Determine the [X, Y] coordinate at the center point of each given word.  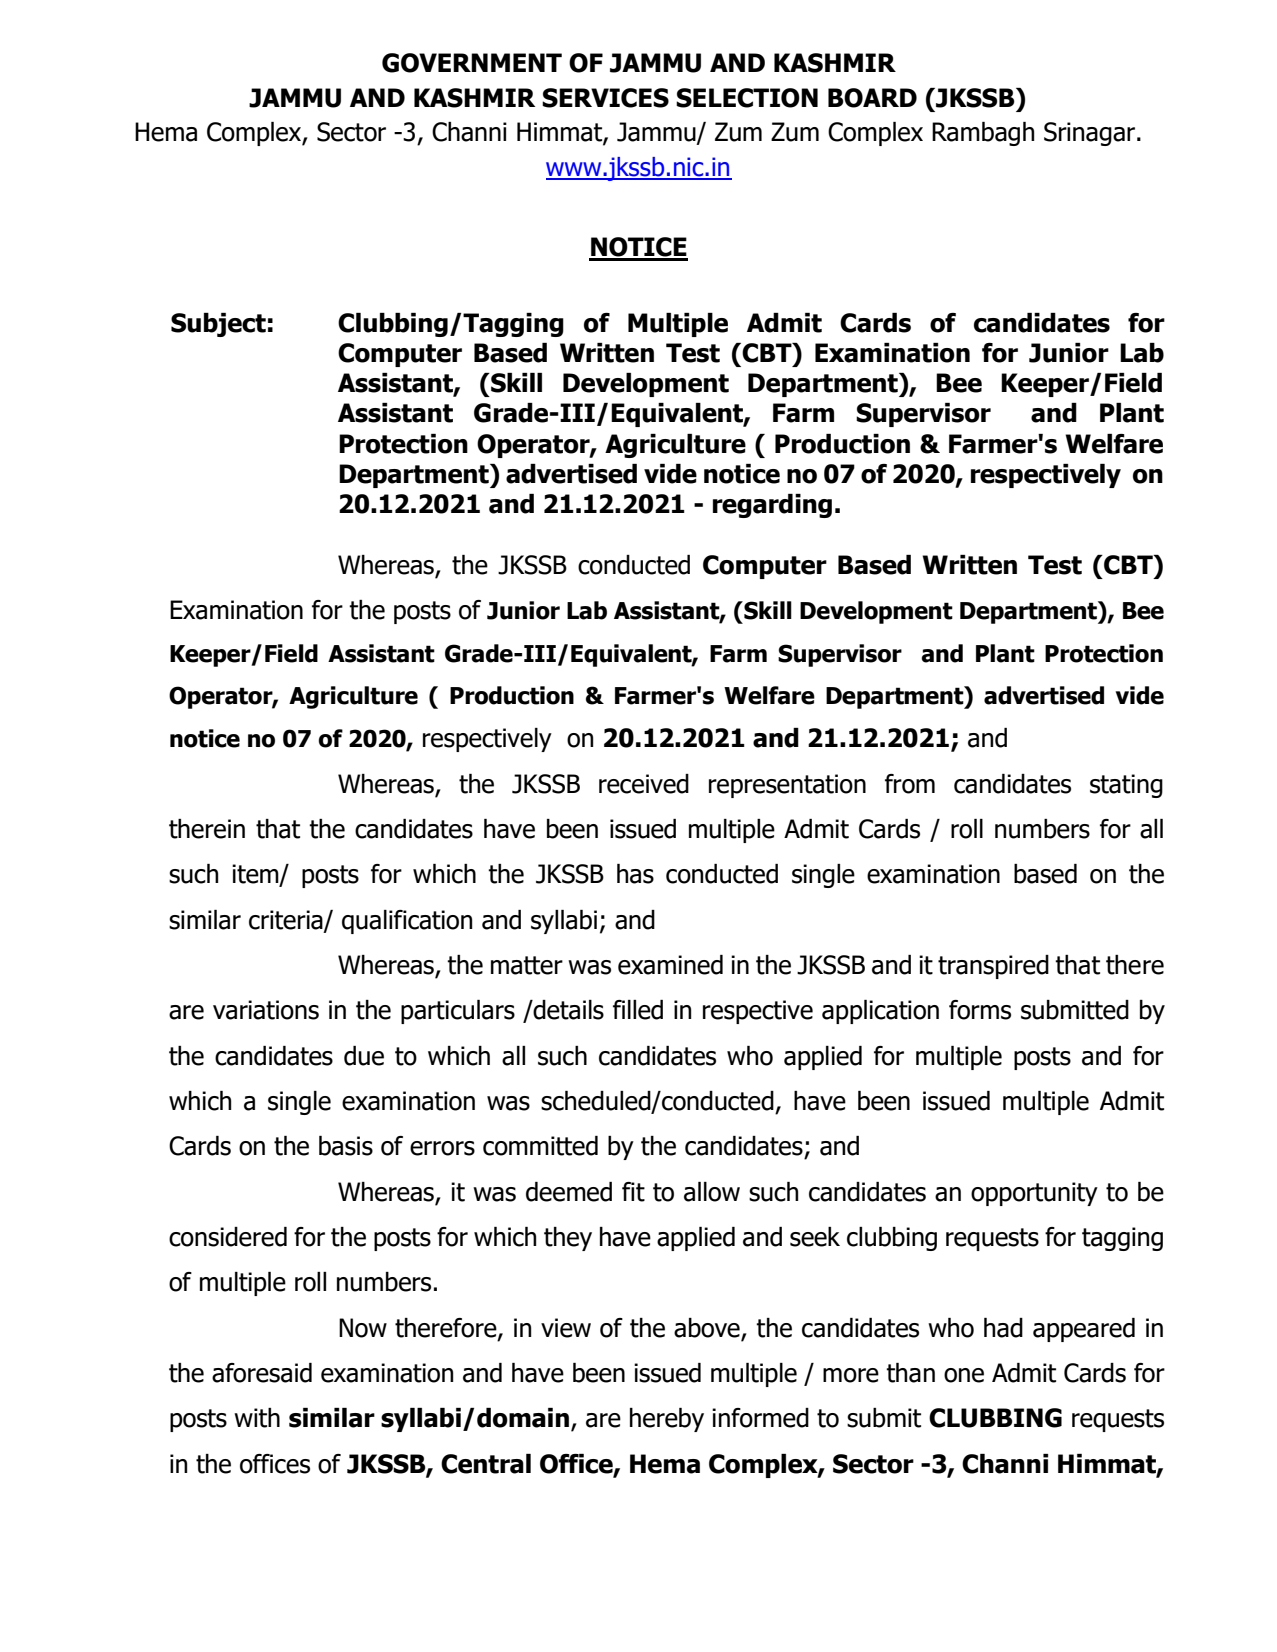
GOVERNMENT [472, 63]
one [964, 1375]
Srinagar [1091, 134]
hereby [667, 1420]
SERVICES [605, 98]
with [257, 1418]
